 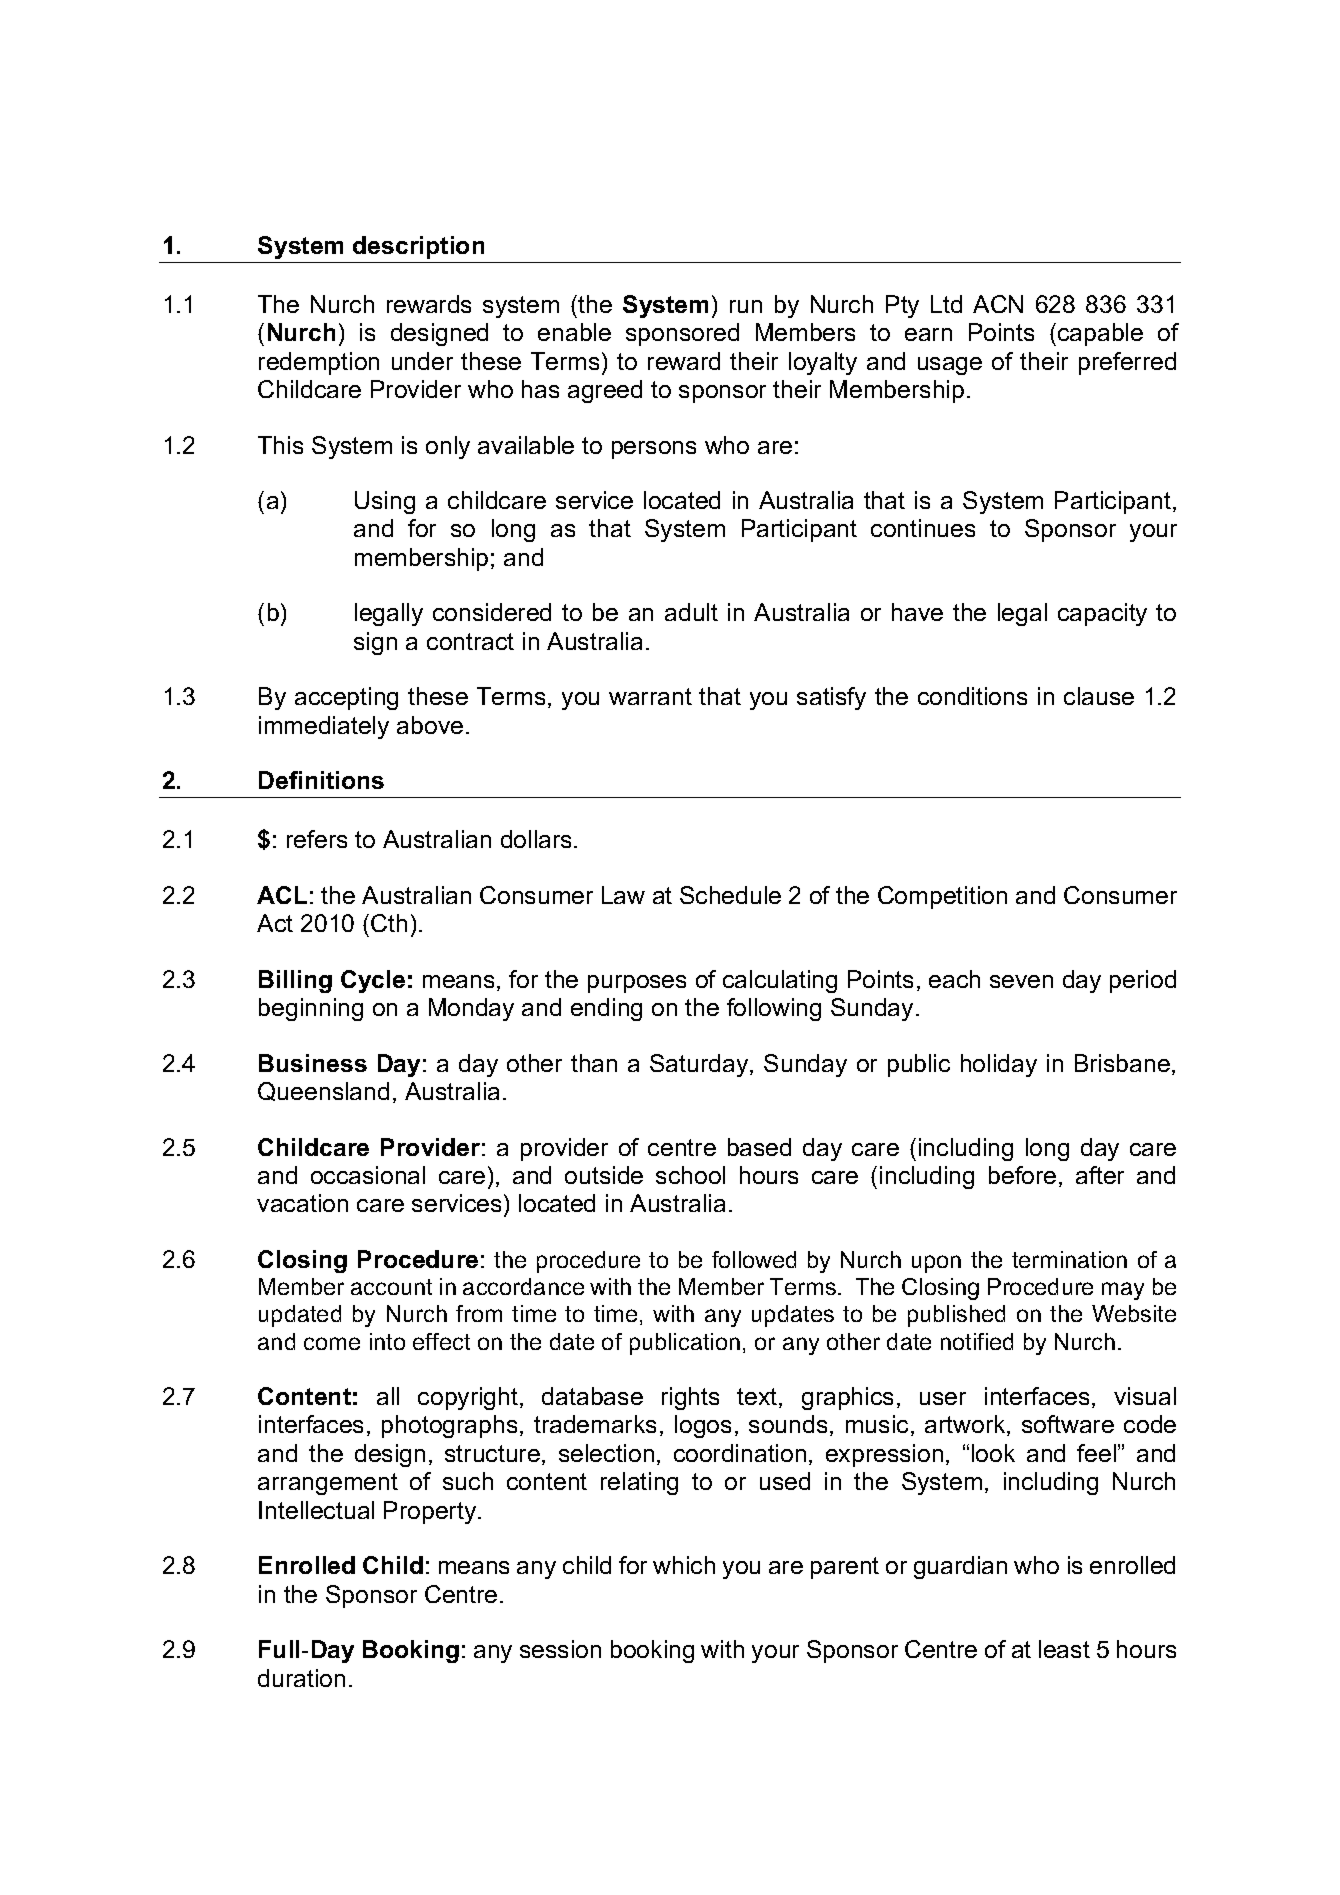 I want to click on least, so click(x=1064, y=1649).
